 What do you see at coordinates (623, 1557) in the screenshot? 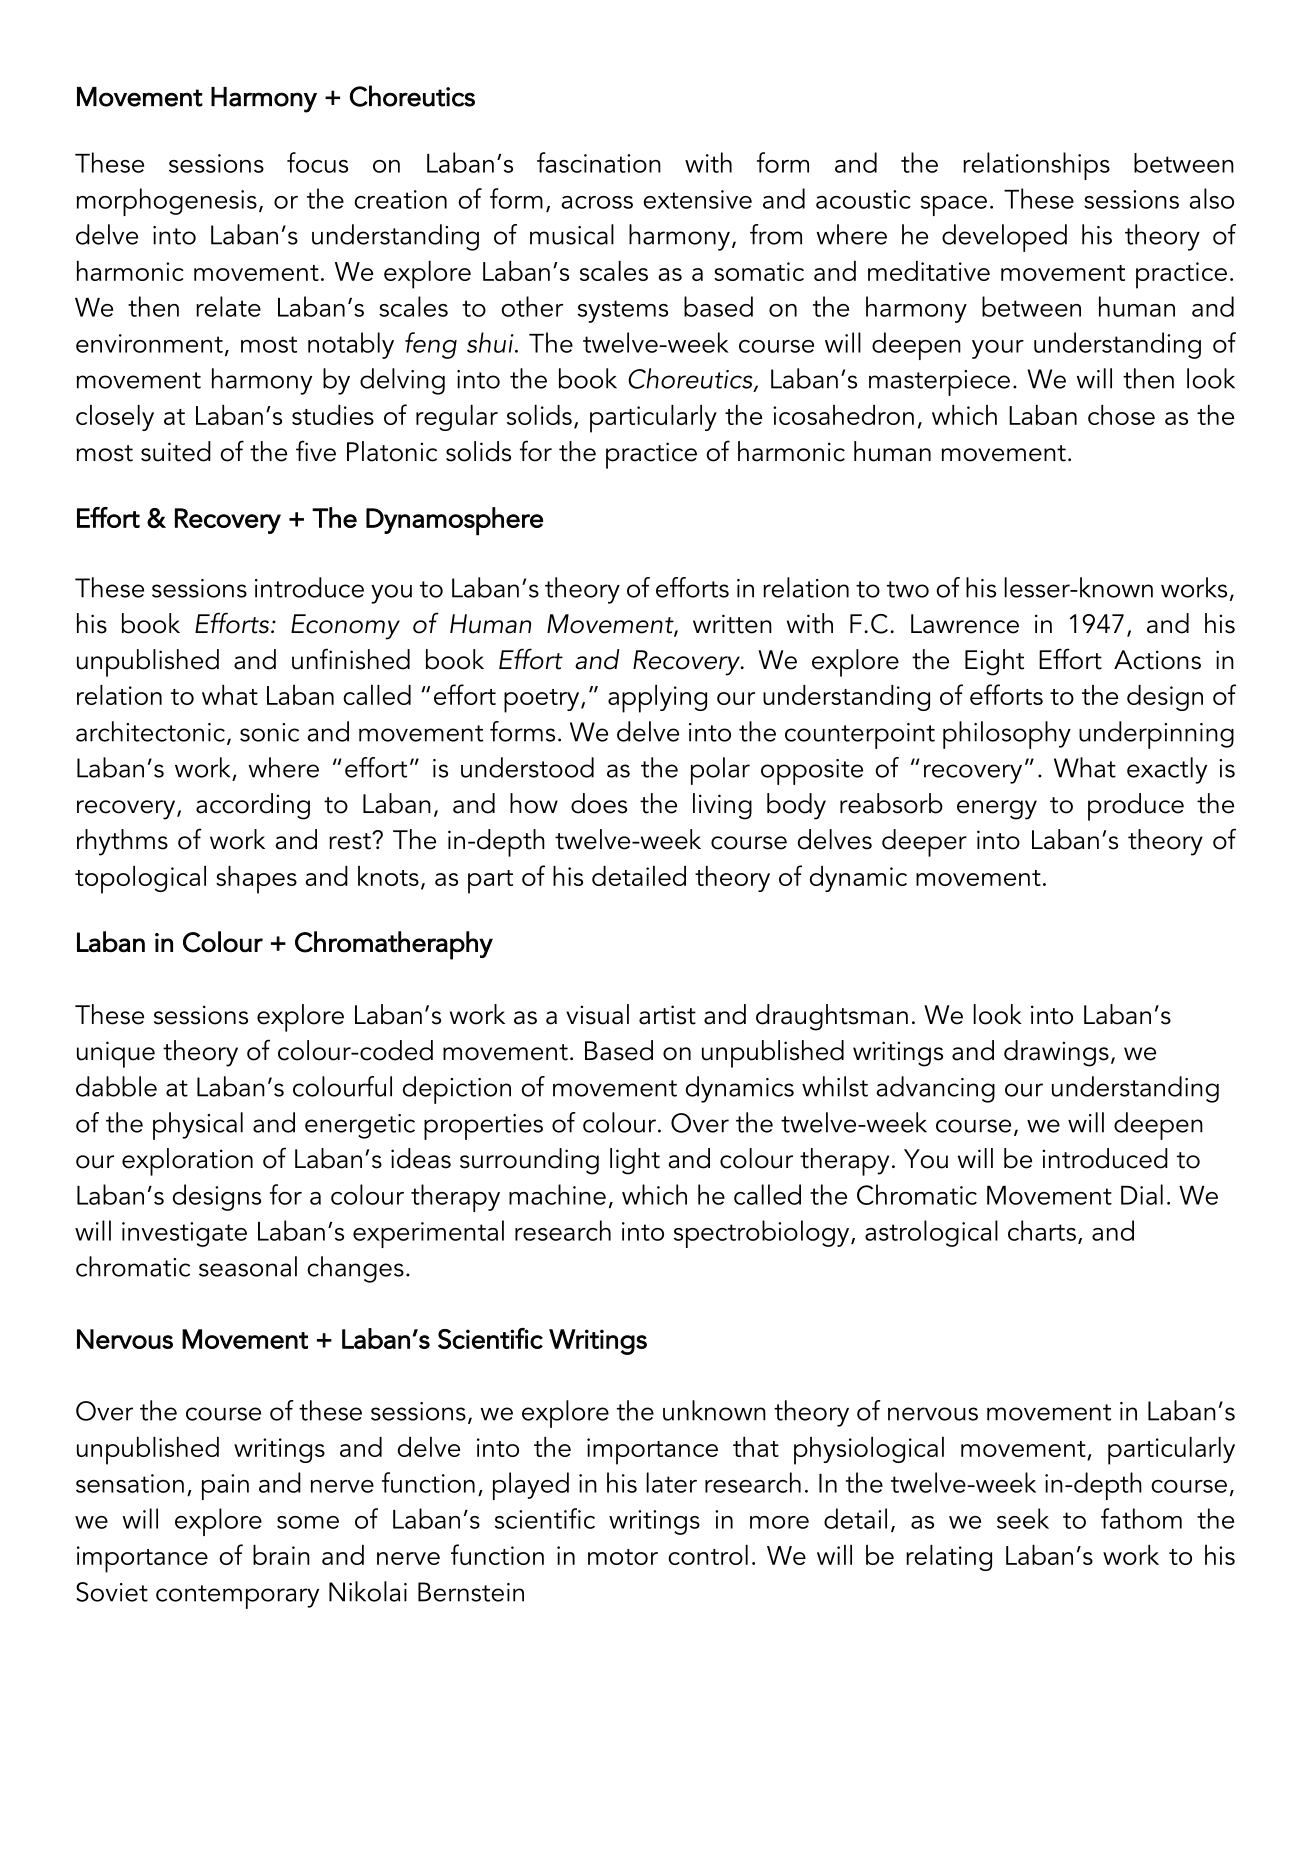
I see `motor` at bounding box center [623, 1557].
